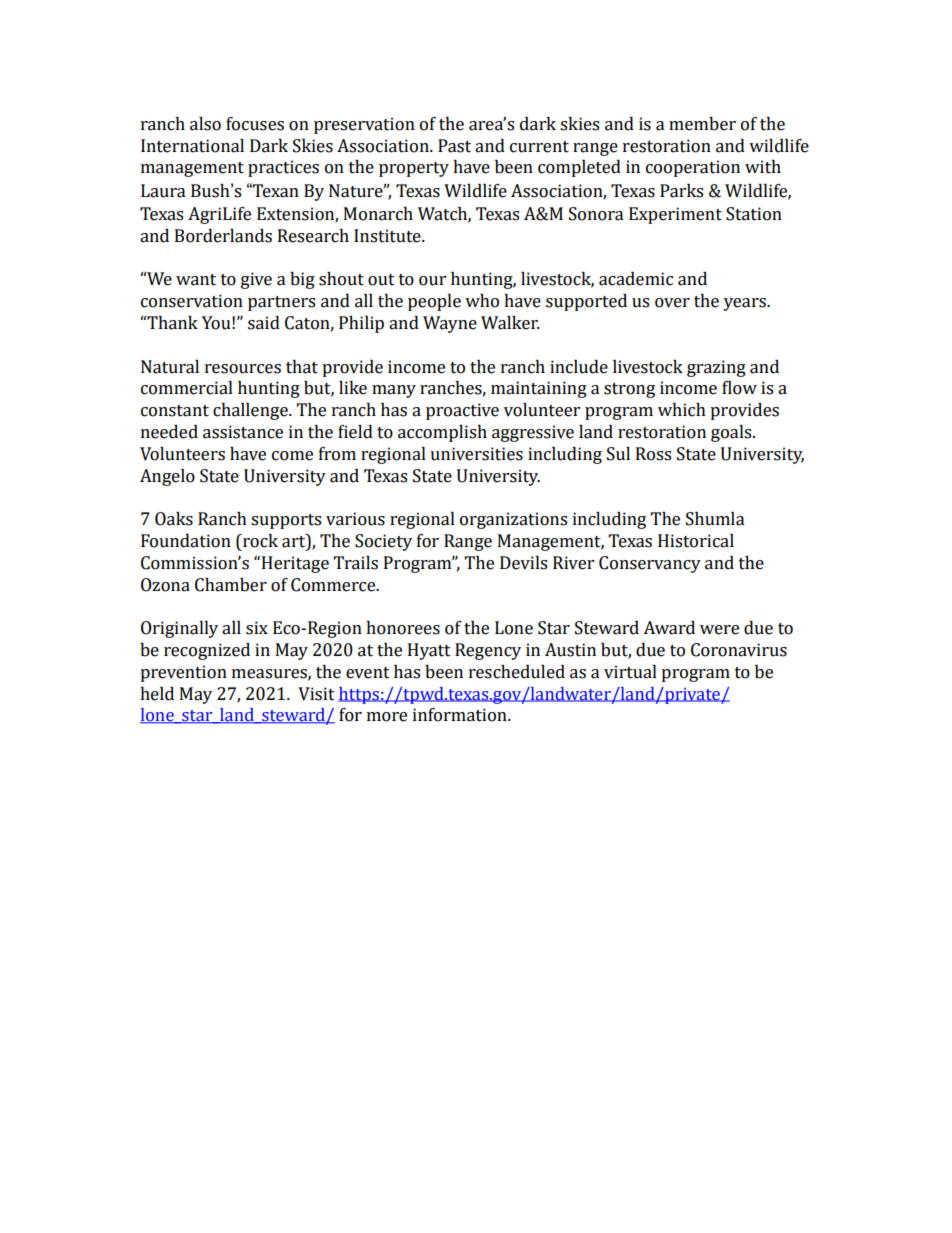  Describe the element at coordinates (682, 410) in the screenshot. I see `which` at that location.
